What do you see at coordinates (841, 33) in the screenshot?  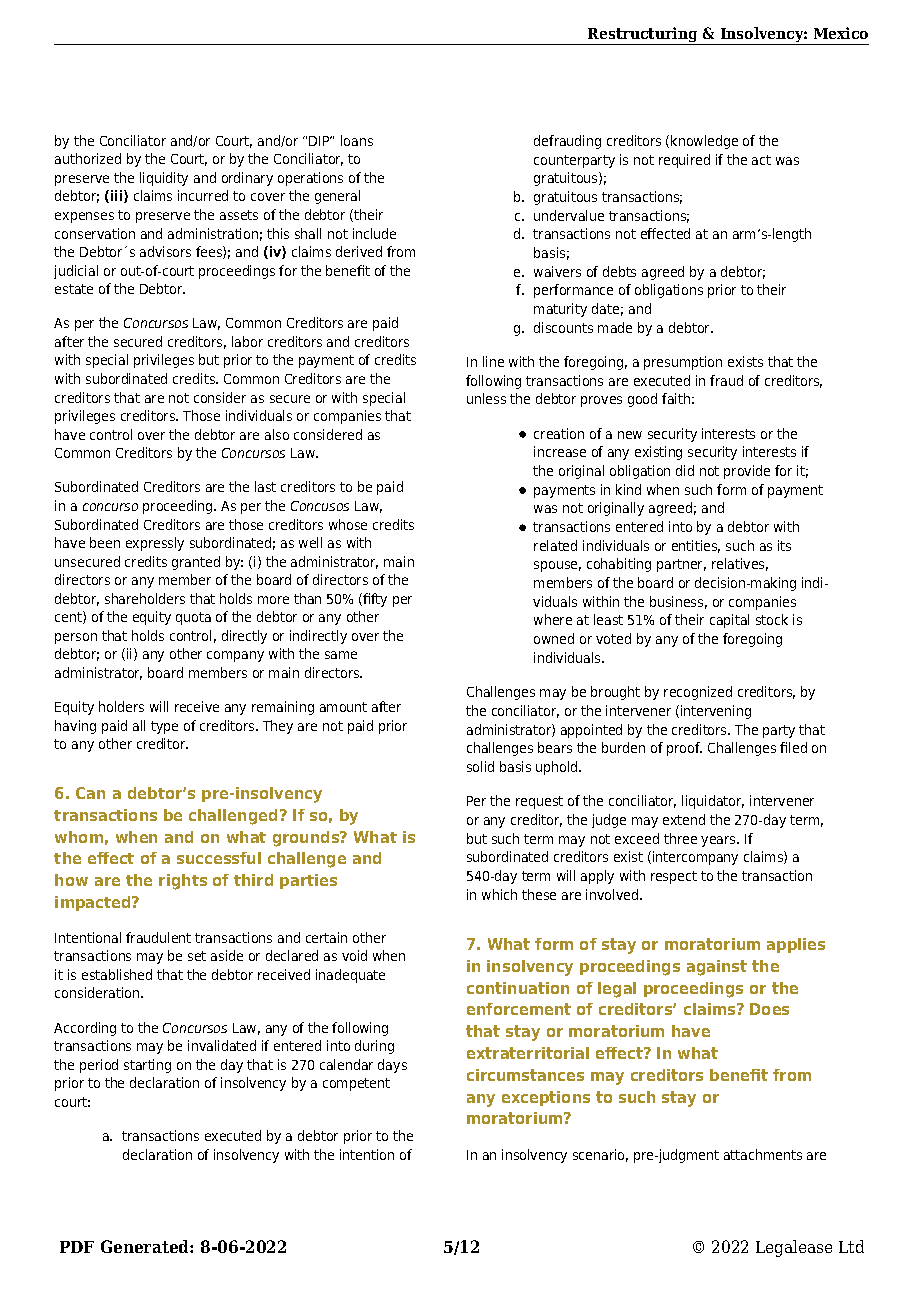 I see `Mexico` at bounding box center [841, 33].
